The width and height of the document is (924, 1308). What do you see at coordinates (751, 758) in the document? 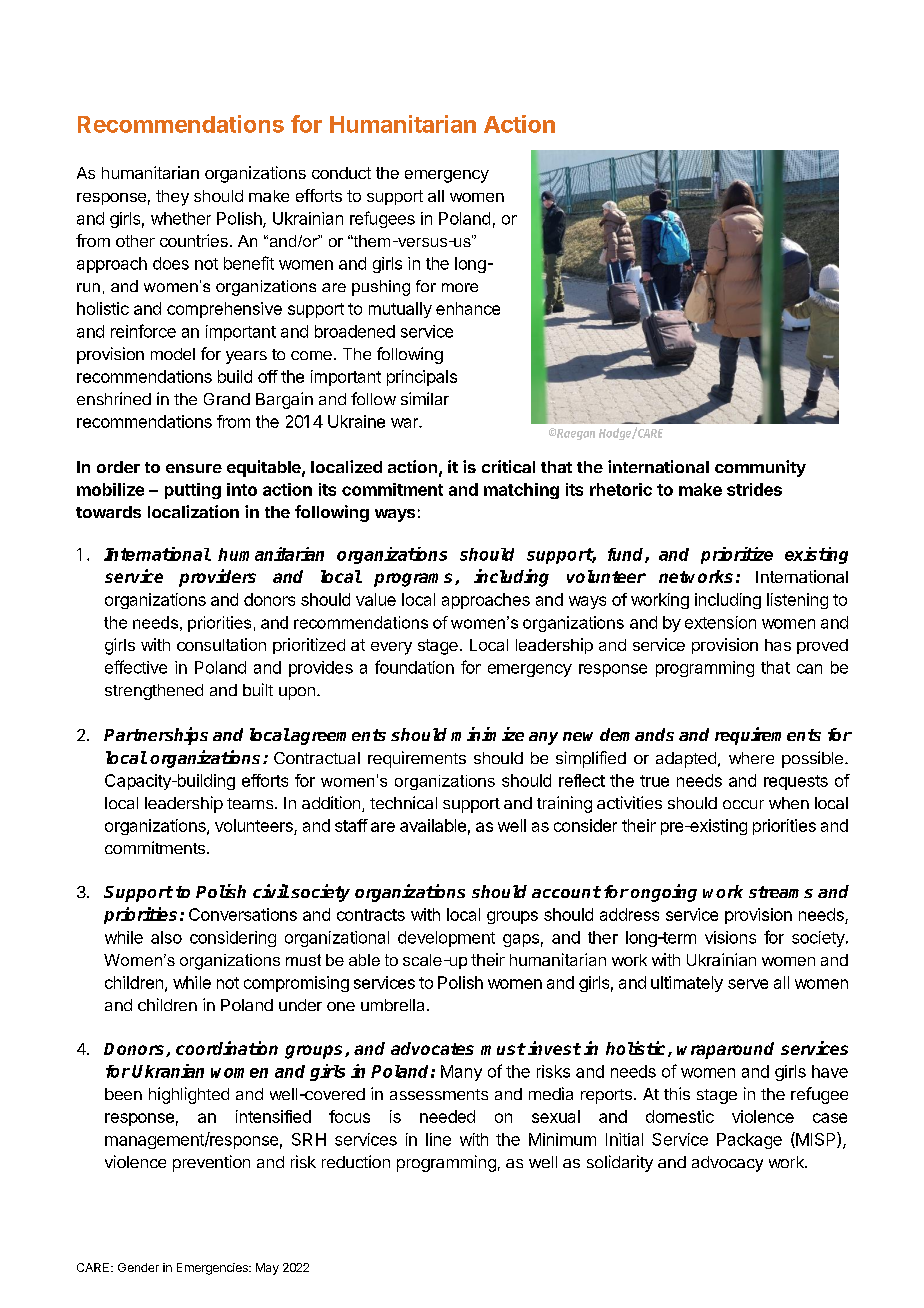
I see `where` at bounding box center [751, 758].
